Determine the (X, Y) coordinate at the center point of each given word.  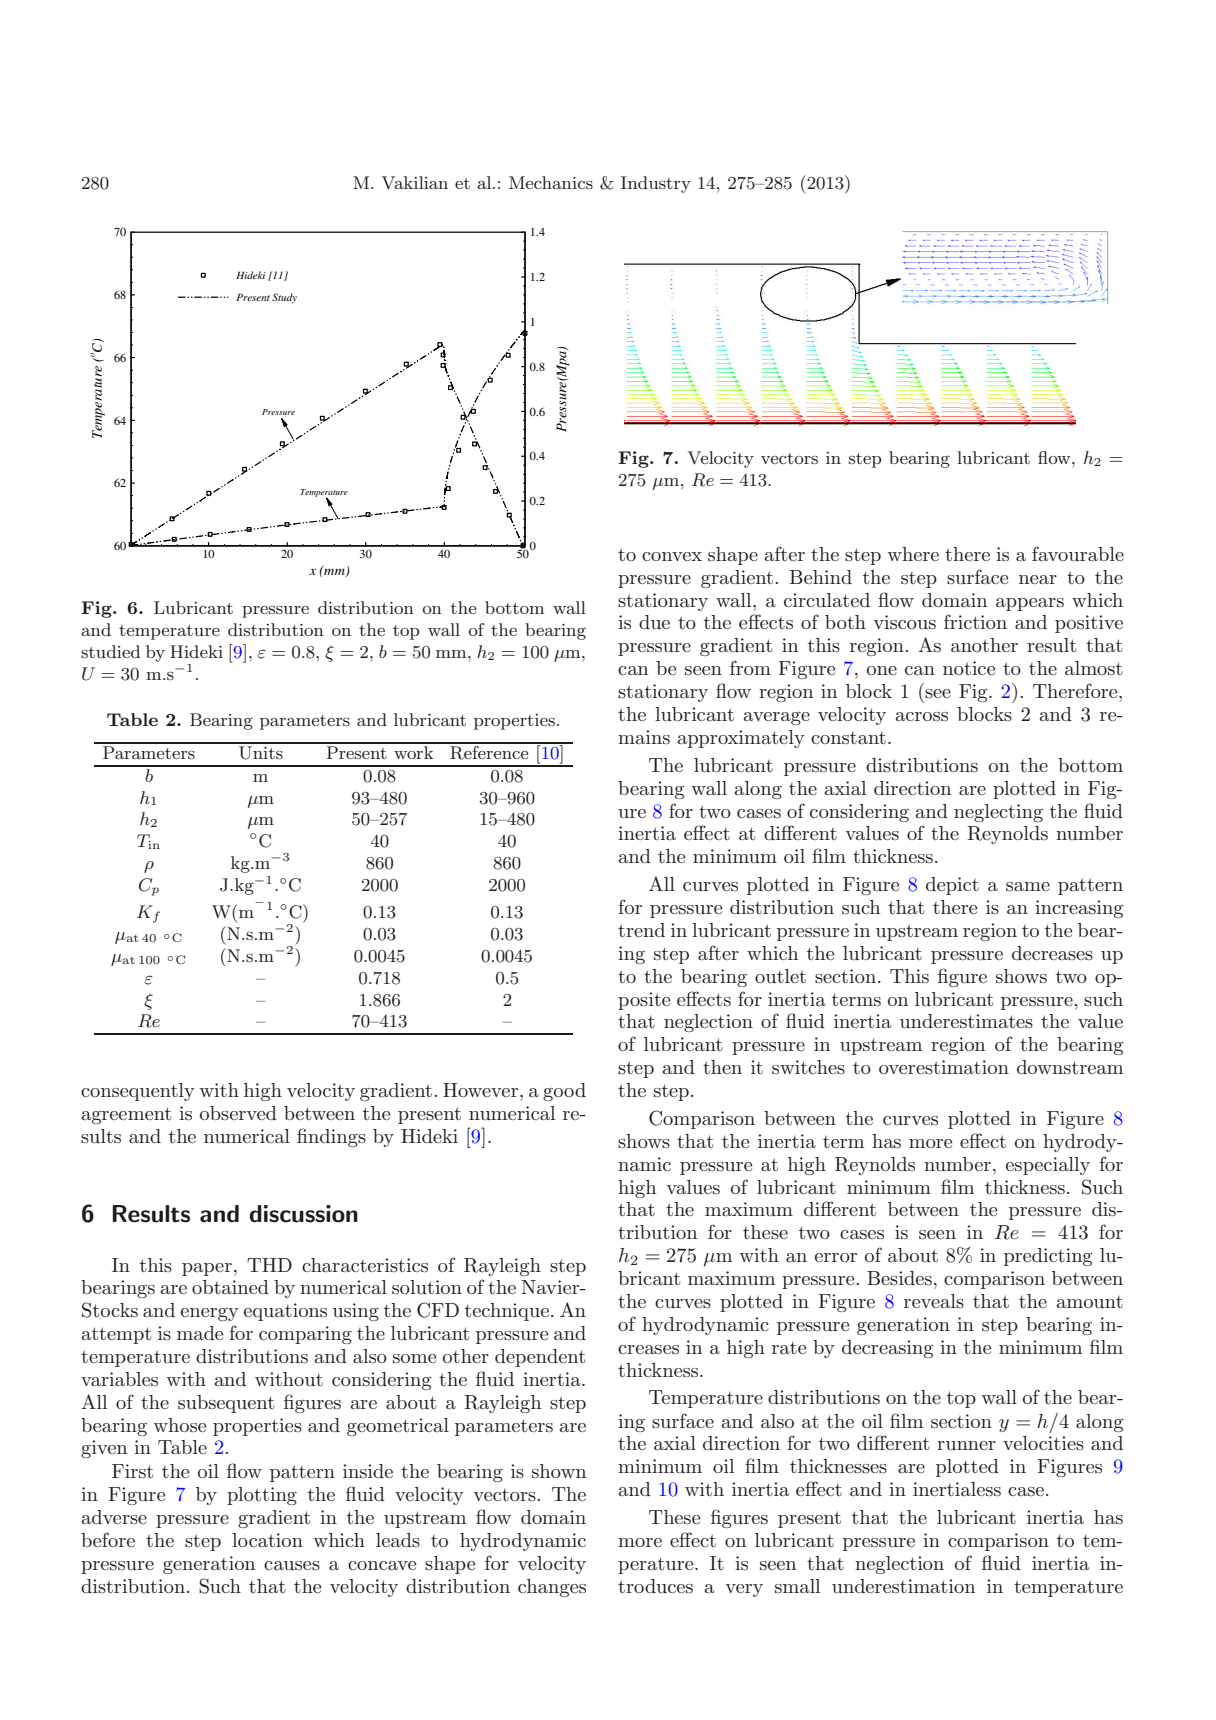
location (267, 1540)
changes (552, 1588)
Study (284, 298)
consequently (138, 1092)
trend (641, 930)
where (913, 554)
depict (952, 886)
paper (207, 1269)
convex (672, 556)
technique (507, 1312)
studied (110, 651)
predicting (1048, 1257)
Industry (656, 184)
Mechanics (551, 182)
